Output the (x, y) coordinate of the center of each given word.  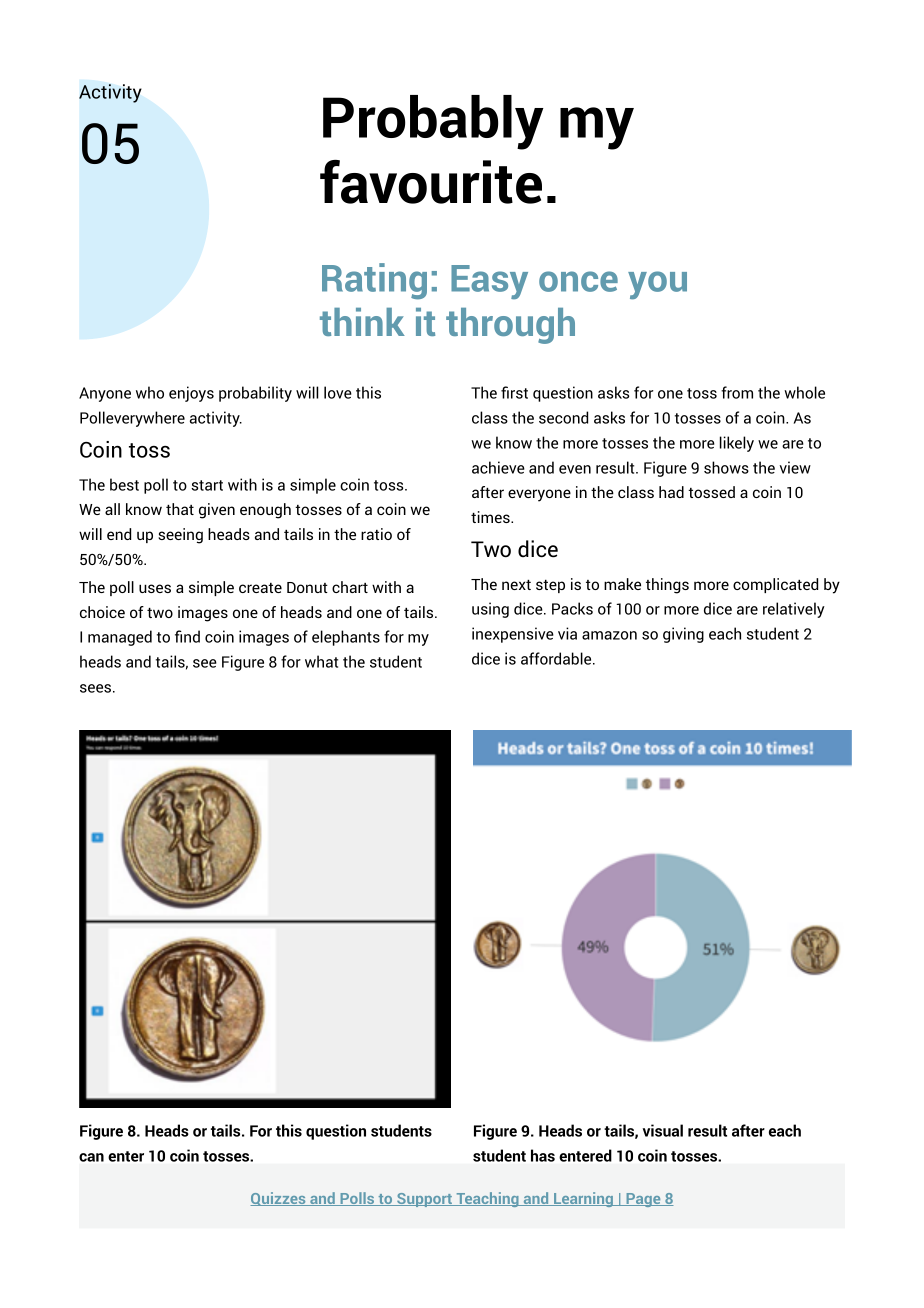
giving (683, 635)
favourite (431, 182)
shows (726, 467)
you (657, 285)
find (187, 636)
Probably (433, 122)
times (491, 517)
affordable (557, 658)
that (180, 509)
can (91, 1157)
